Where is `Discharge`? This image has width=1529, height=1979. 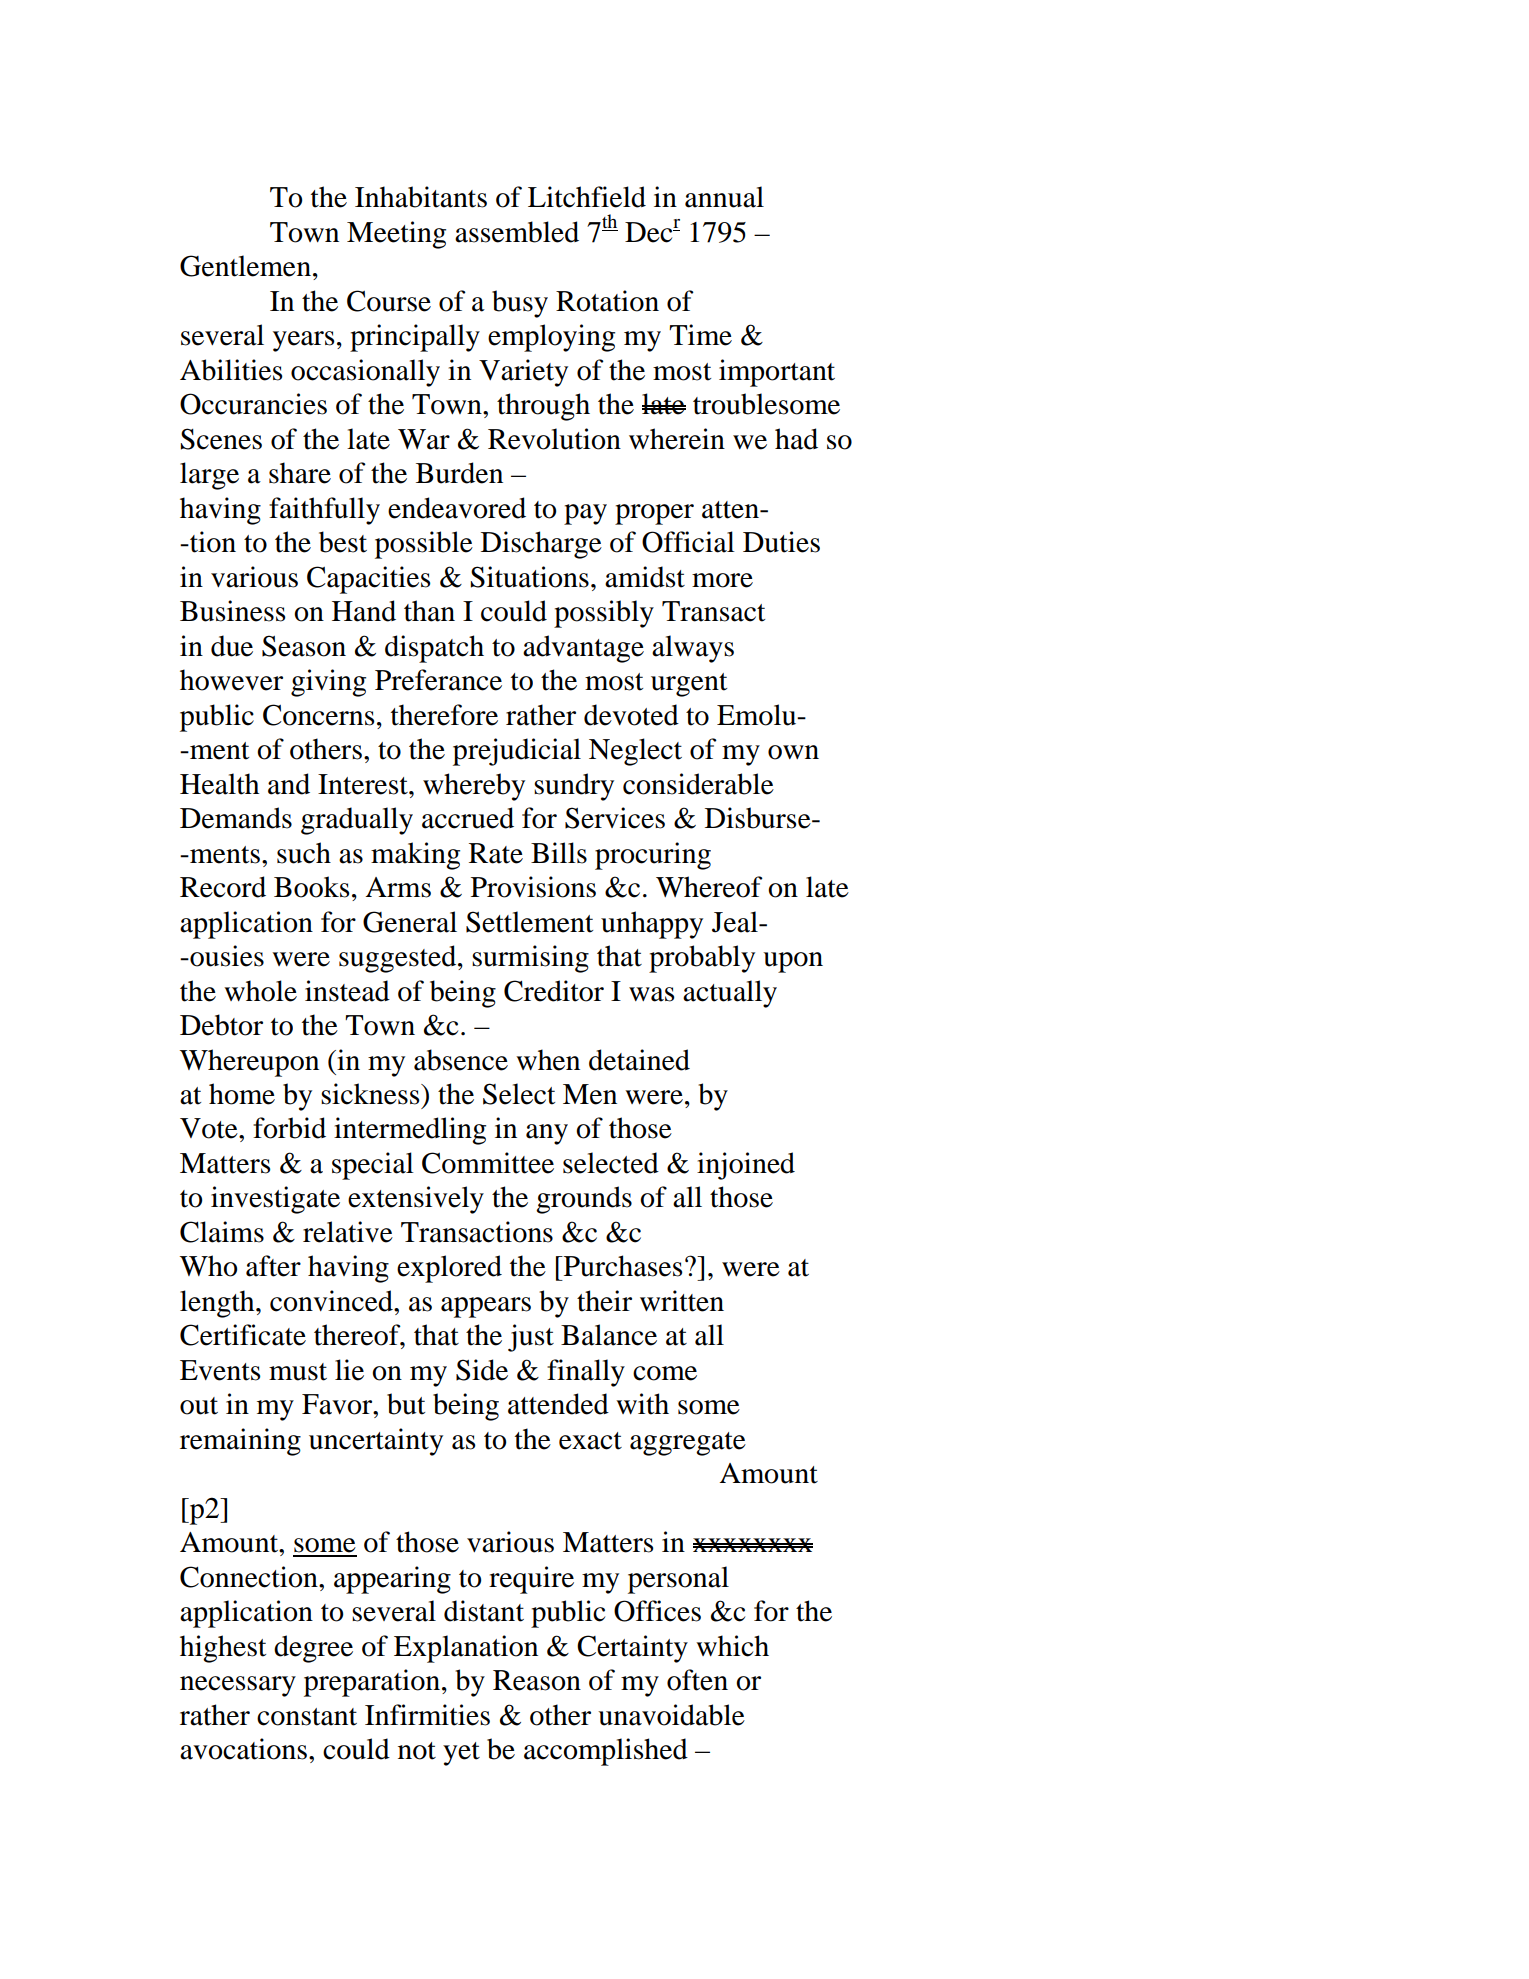
Discharge is located at coordinates (541, 545).
